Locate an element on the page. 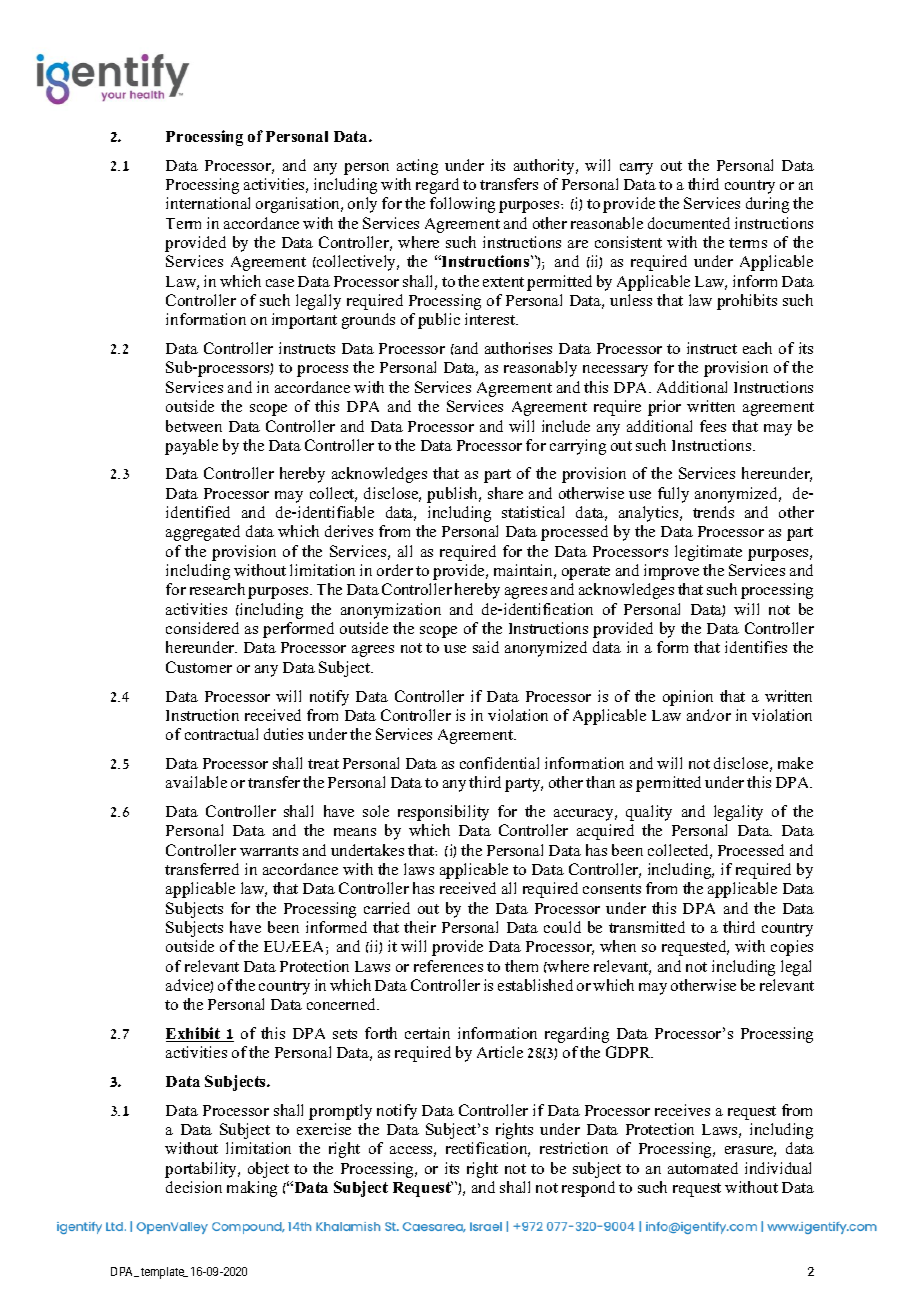 The image size is (924, 1308). object is located at coordinates (268, 1170).
